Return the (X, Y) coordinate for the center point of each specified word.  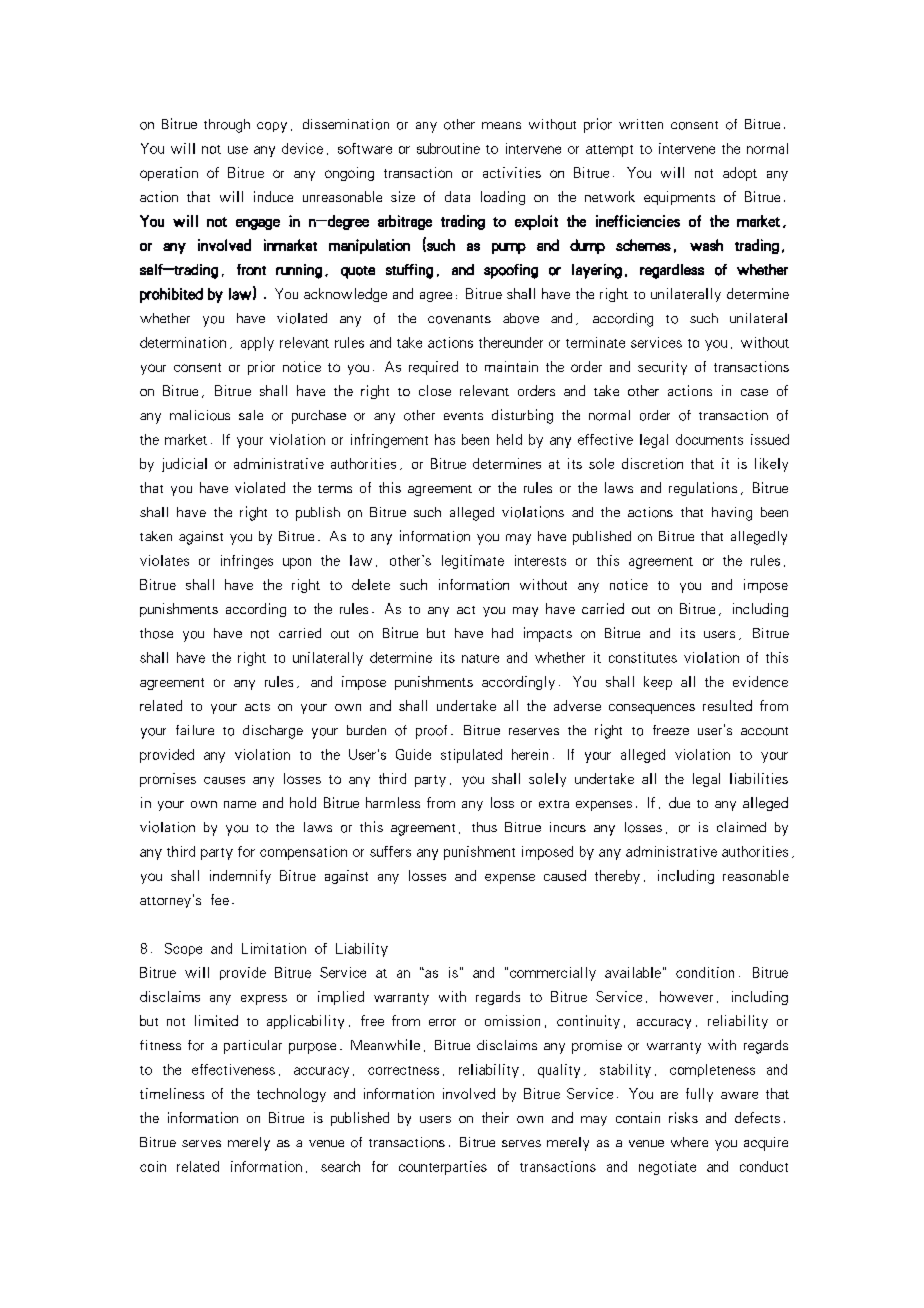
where (689, 1142)
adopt (740, 174)
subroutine (448, 148)
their (495, 1117)
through (227, 126)
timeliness (172, 1093)
